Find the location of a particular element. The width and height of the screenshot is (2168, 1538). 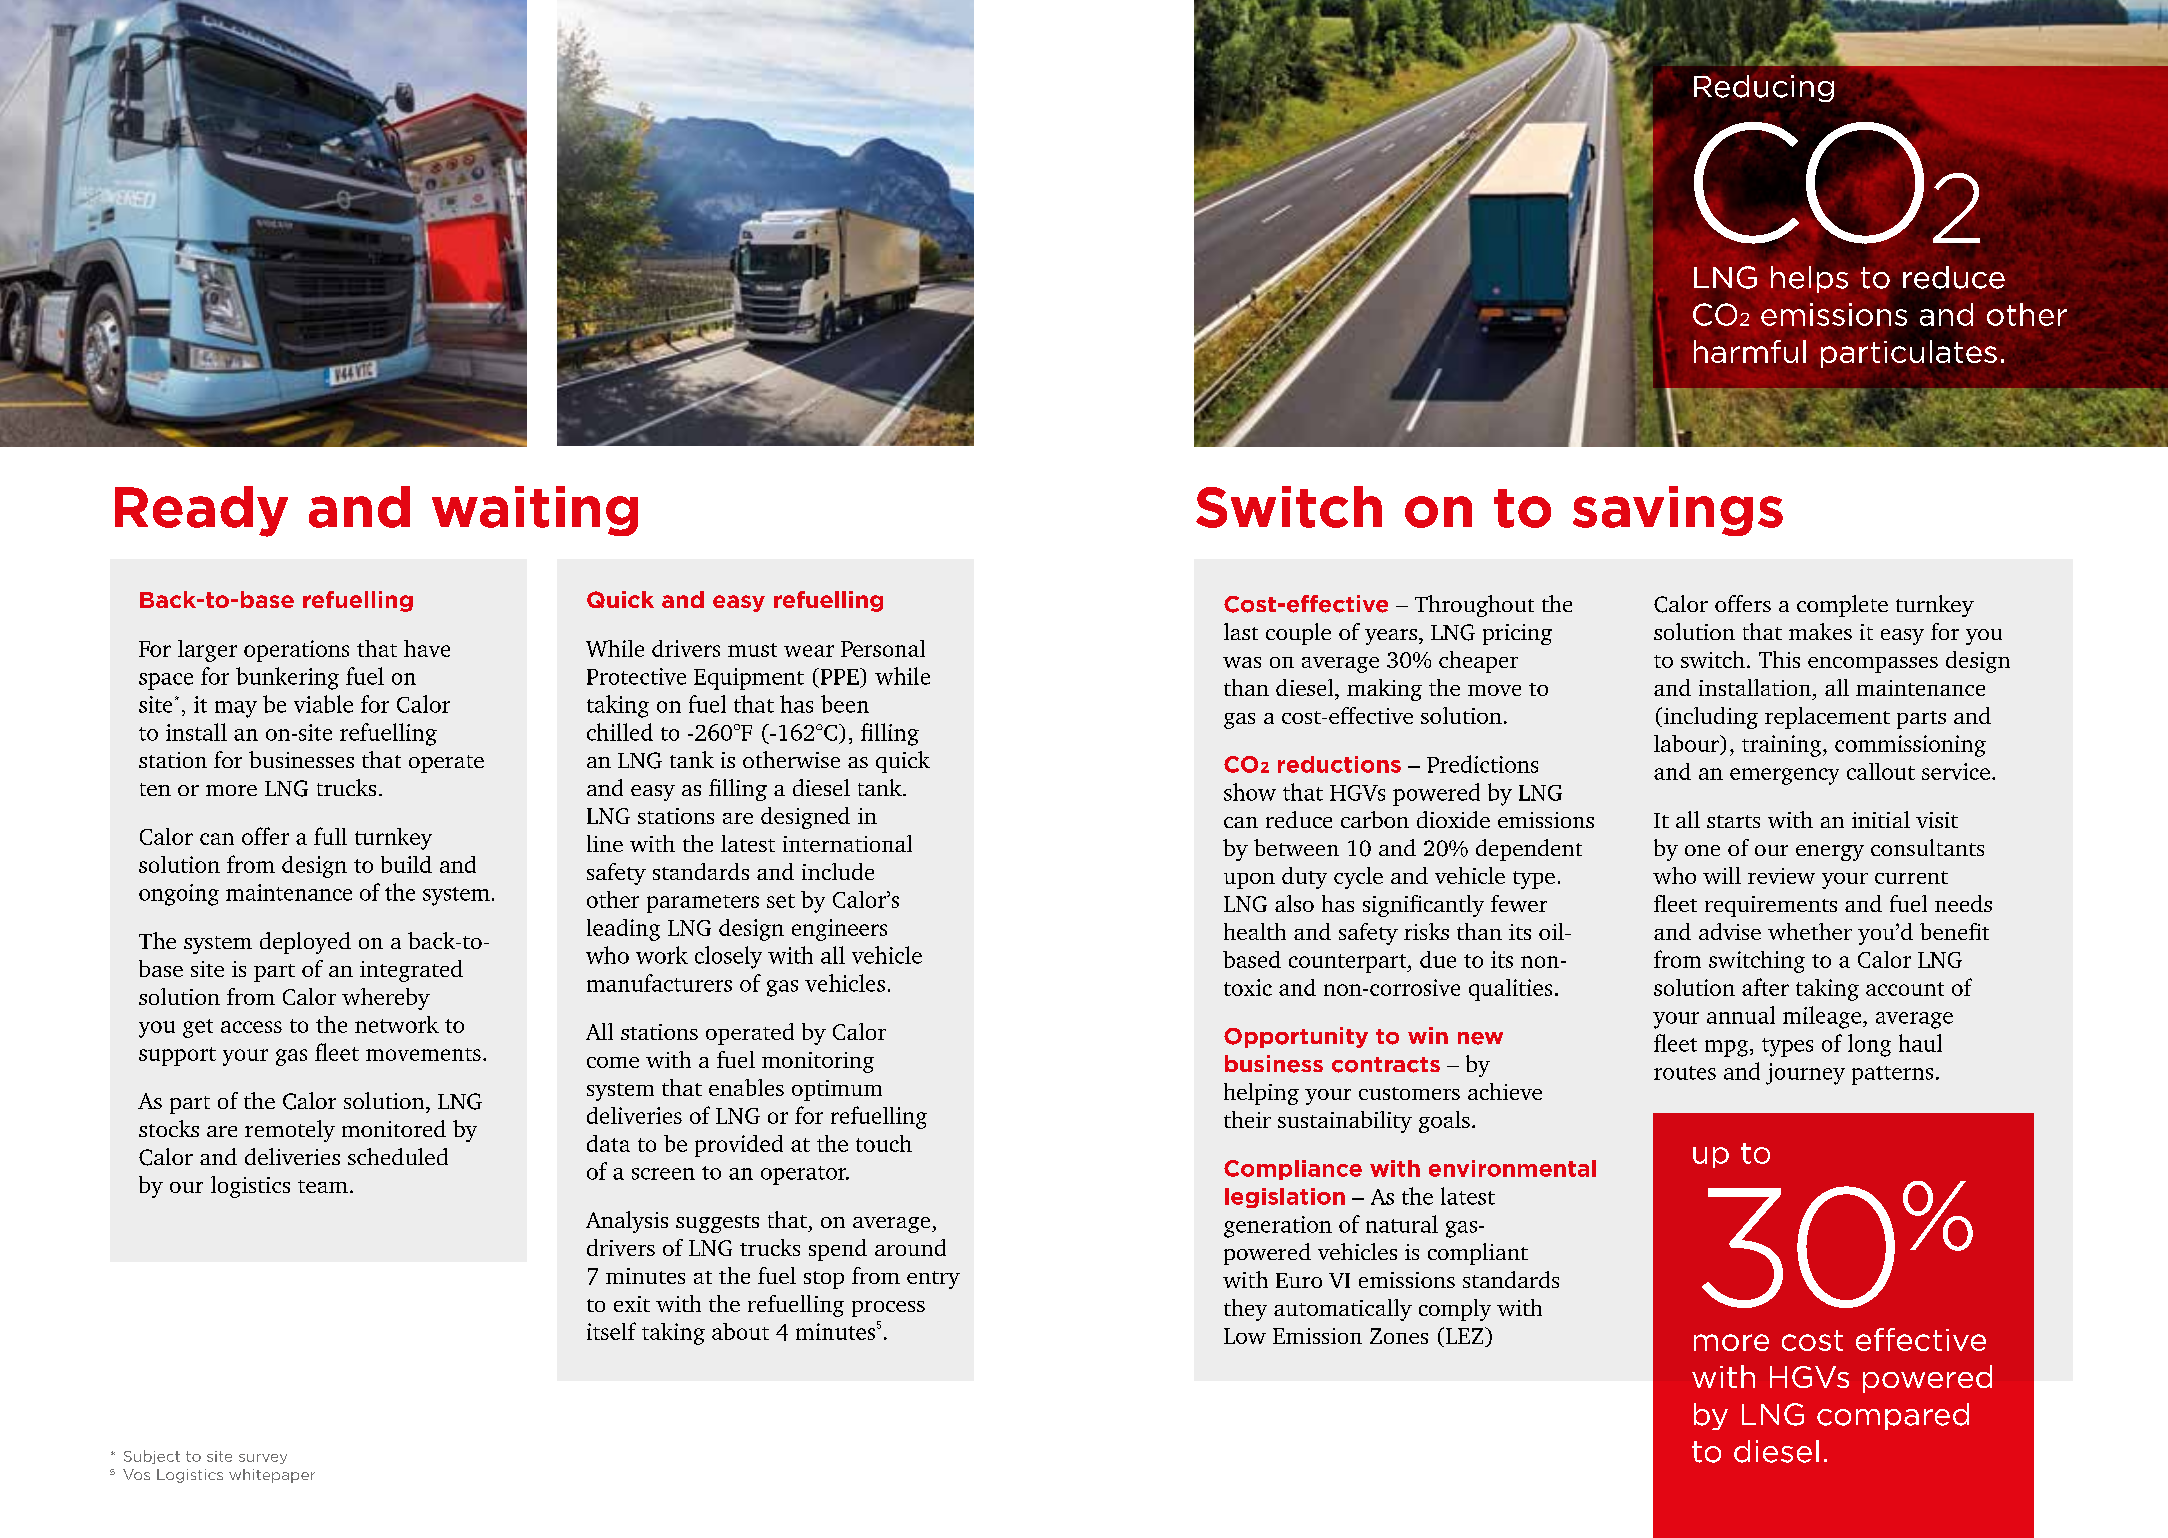

Ready is located at coordinates (201, 511).
